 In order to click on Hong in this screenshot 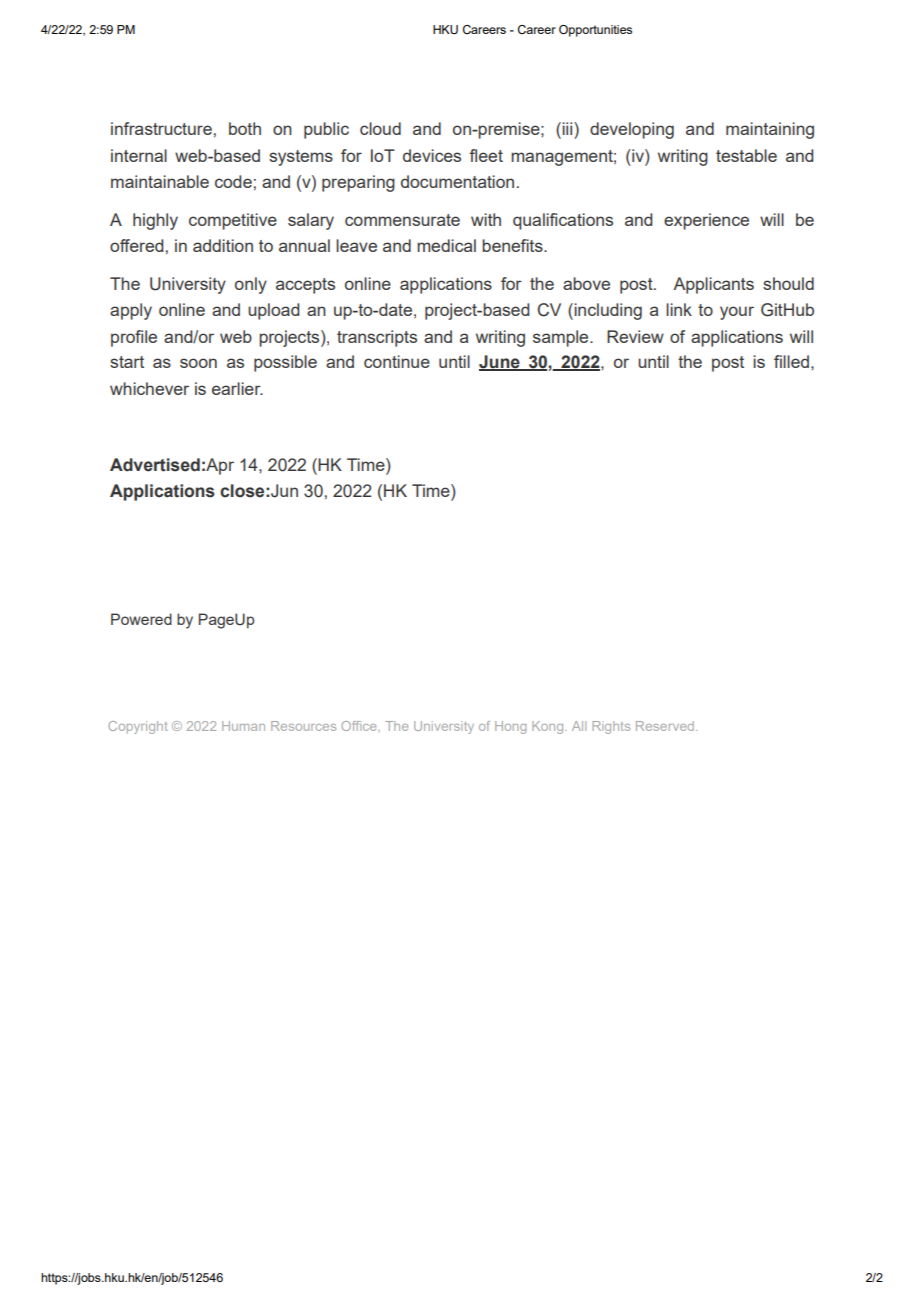, I will do `click(510, 727)`.
